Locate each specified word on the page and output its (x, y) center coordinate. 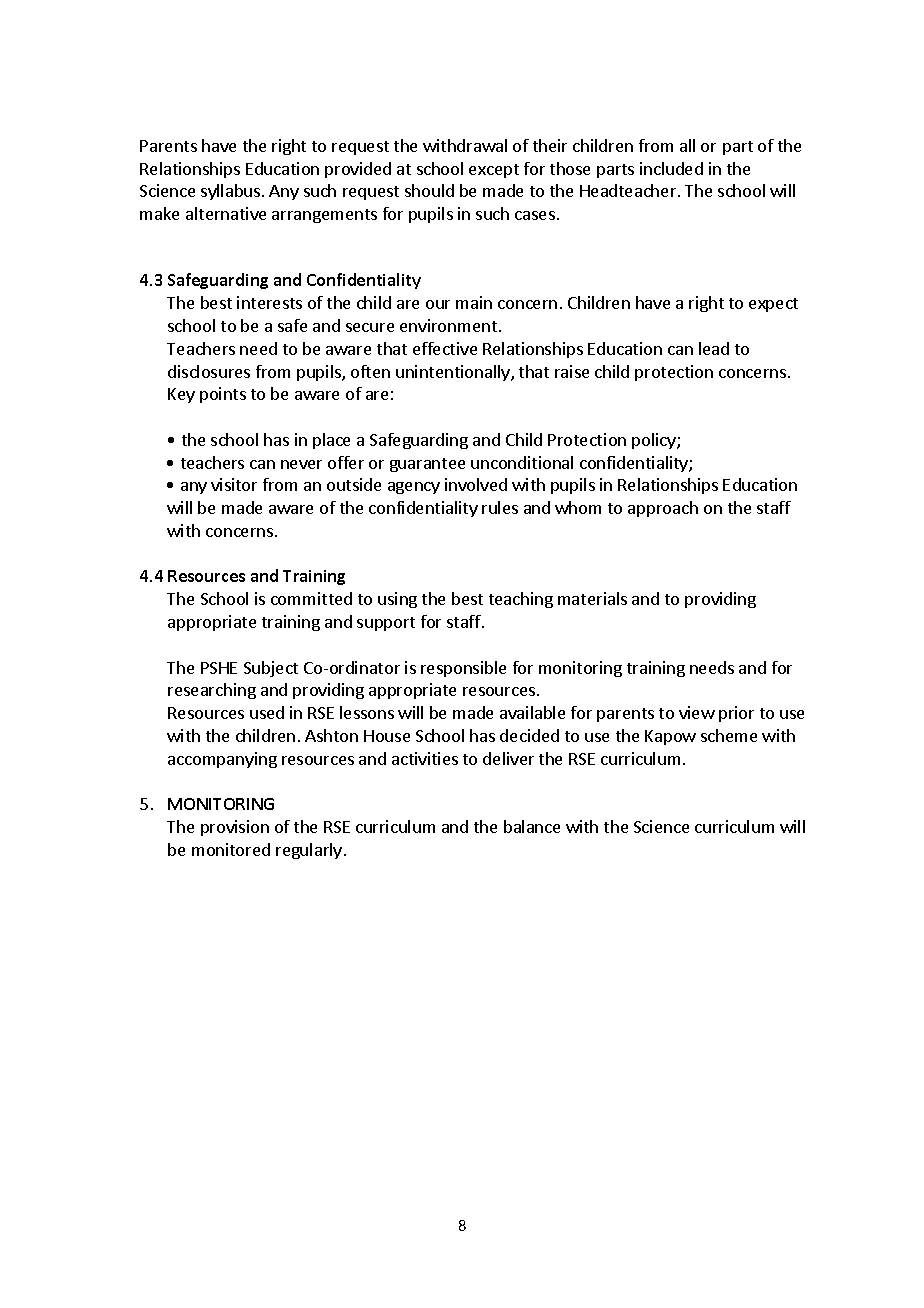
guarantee (427, 465)
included (671, 168)
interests (269, 302)
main (474, 302)
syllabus (232, 192)
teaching (521, 600)
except (494, 171)
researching (212, 691)
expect (773, 305)
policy (655, 441)
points (223, 395)
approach (663, 509)
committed (311, 598)
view (697, 712)
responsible (463, 669)
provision (235, 828)
